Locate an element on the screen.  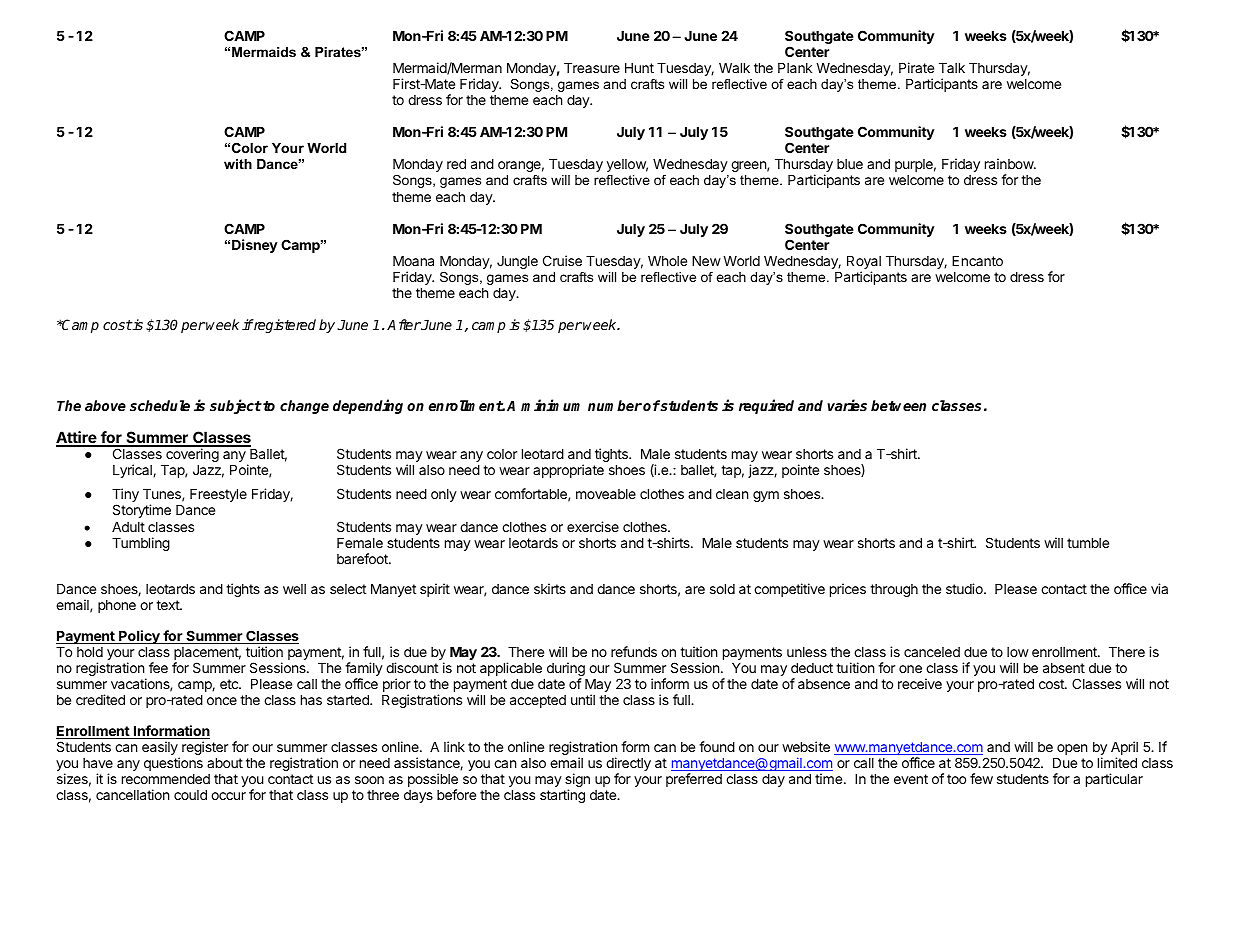
Policy is located at coordinates (139, 637).
